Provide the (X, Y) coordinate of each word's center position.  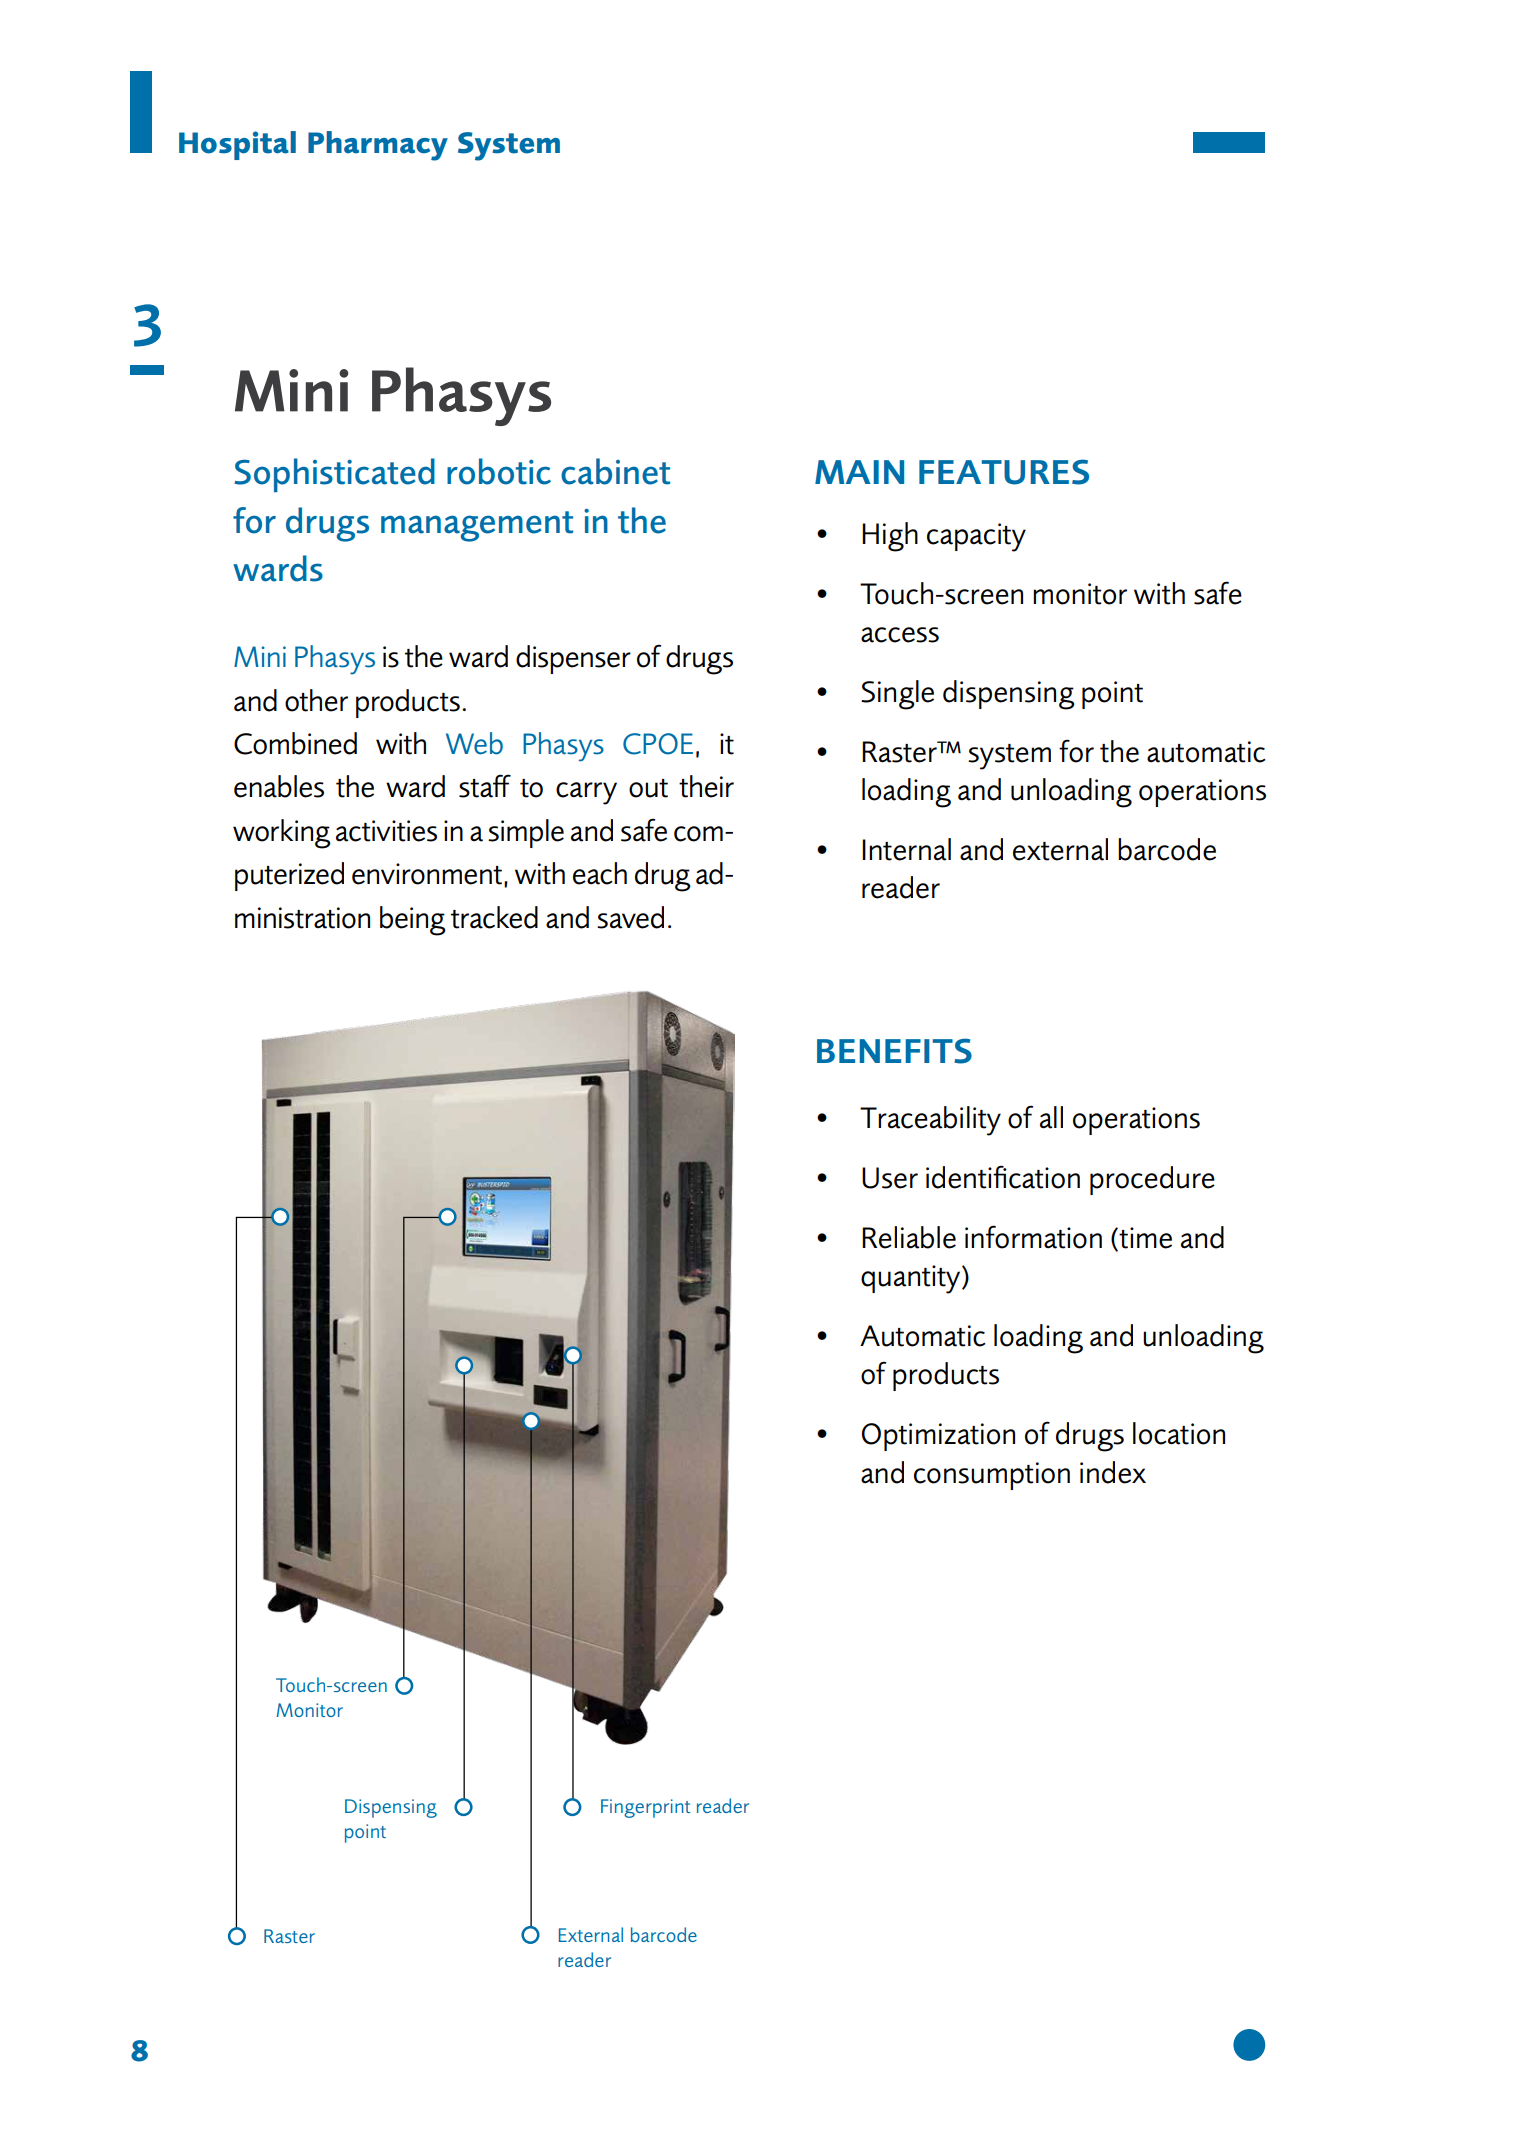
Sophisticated (334, 475)
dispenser (573, 659)
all (1051, 1117)
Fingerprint (645, 1808)
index (1113, 1472)
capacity (976, 537)
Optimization (938, 1437)
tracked (494, 917)
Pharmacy (378, 146)
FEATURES (1004, 472)
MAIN (859, 472)
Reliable (909, 1237)
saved (630, 917)
